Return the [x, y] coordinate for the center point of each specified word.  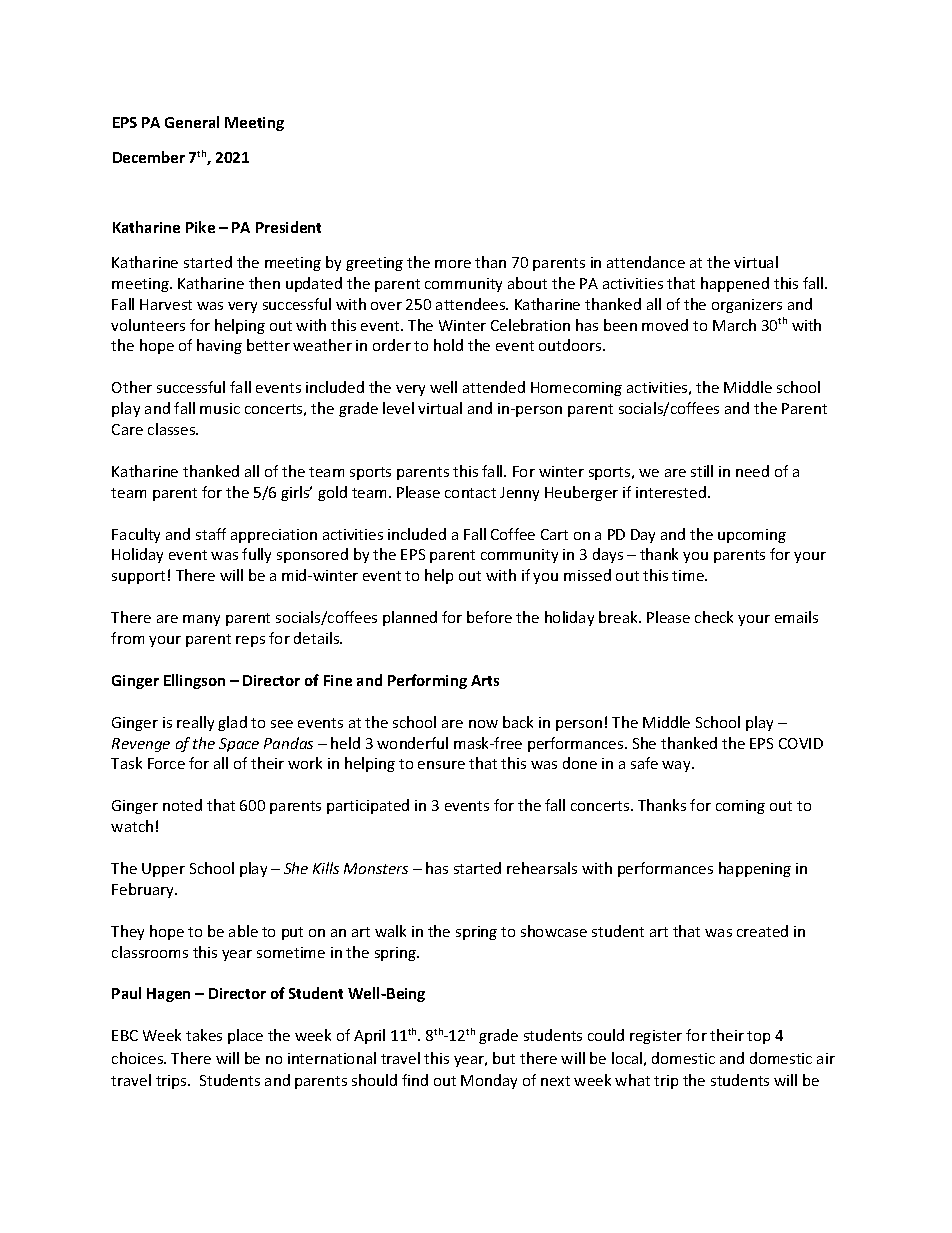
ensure [441, 765]
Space [239, 745]
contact [470, 493]
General [192, 122]
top [758, 1037]
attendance [646, 262]
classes [173, 429]
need [752, 471]
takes [204, 1035]
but [504, 1058]
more [453, 264]
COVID [801, 743]
